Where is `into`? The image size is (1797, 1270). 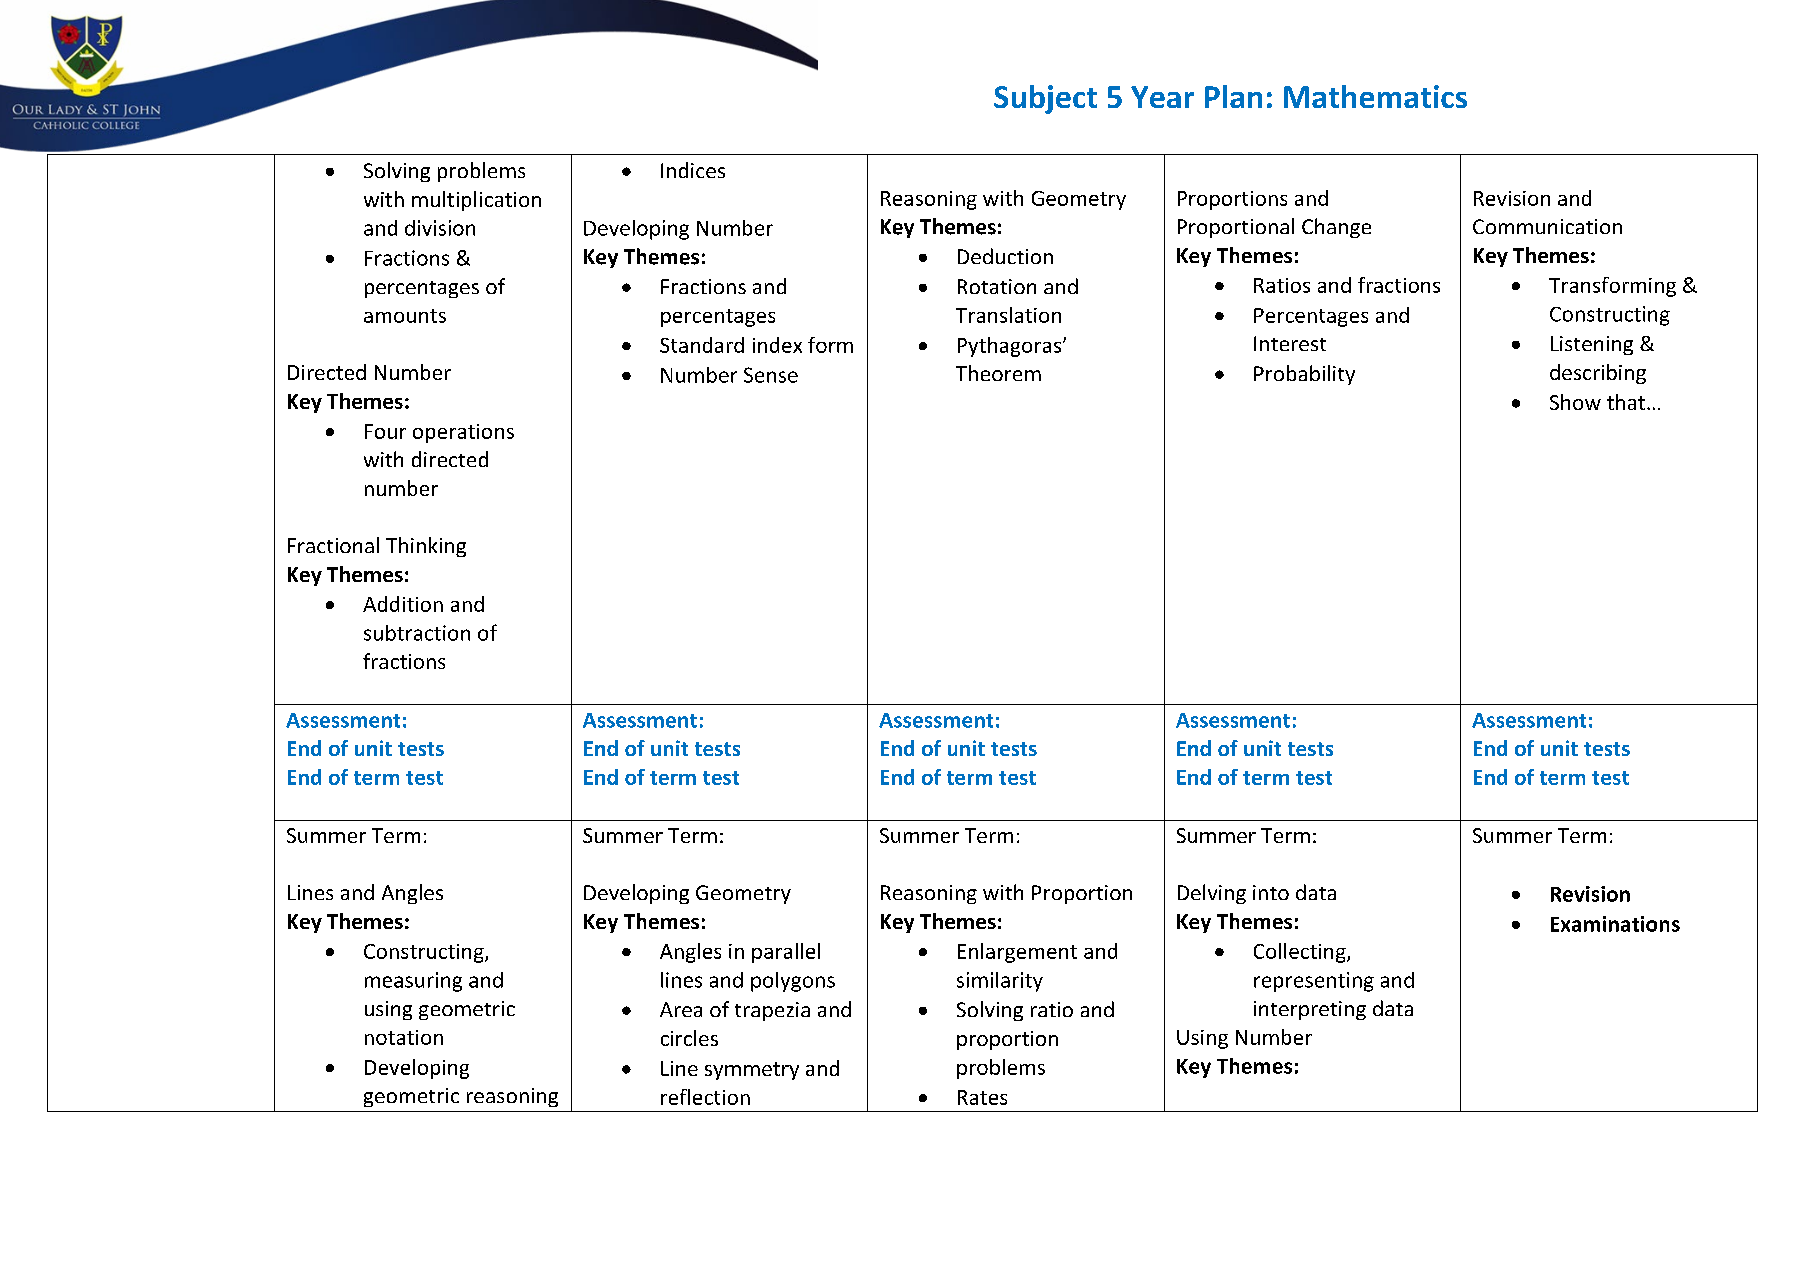
into is located at coordinates (1271, 892).
